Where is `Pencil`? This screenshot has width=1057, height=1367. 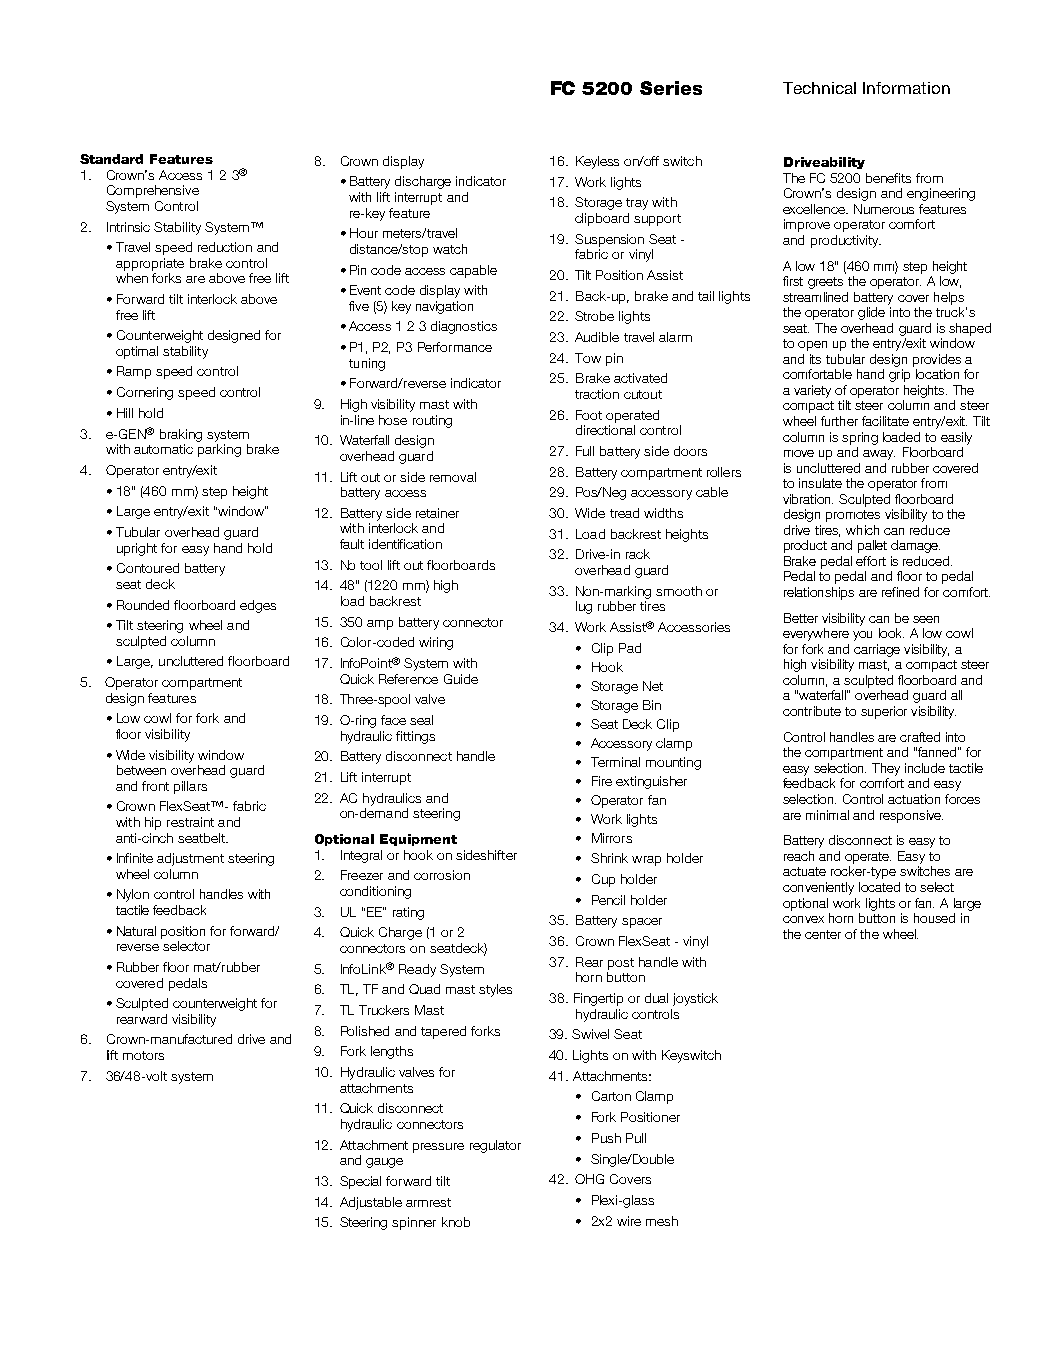 Pencil is located at coordinates (608, 900).
